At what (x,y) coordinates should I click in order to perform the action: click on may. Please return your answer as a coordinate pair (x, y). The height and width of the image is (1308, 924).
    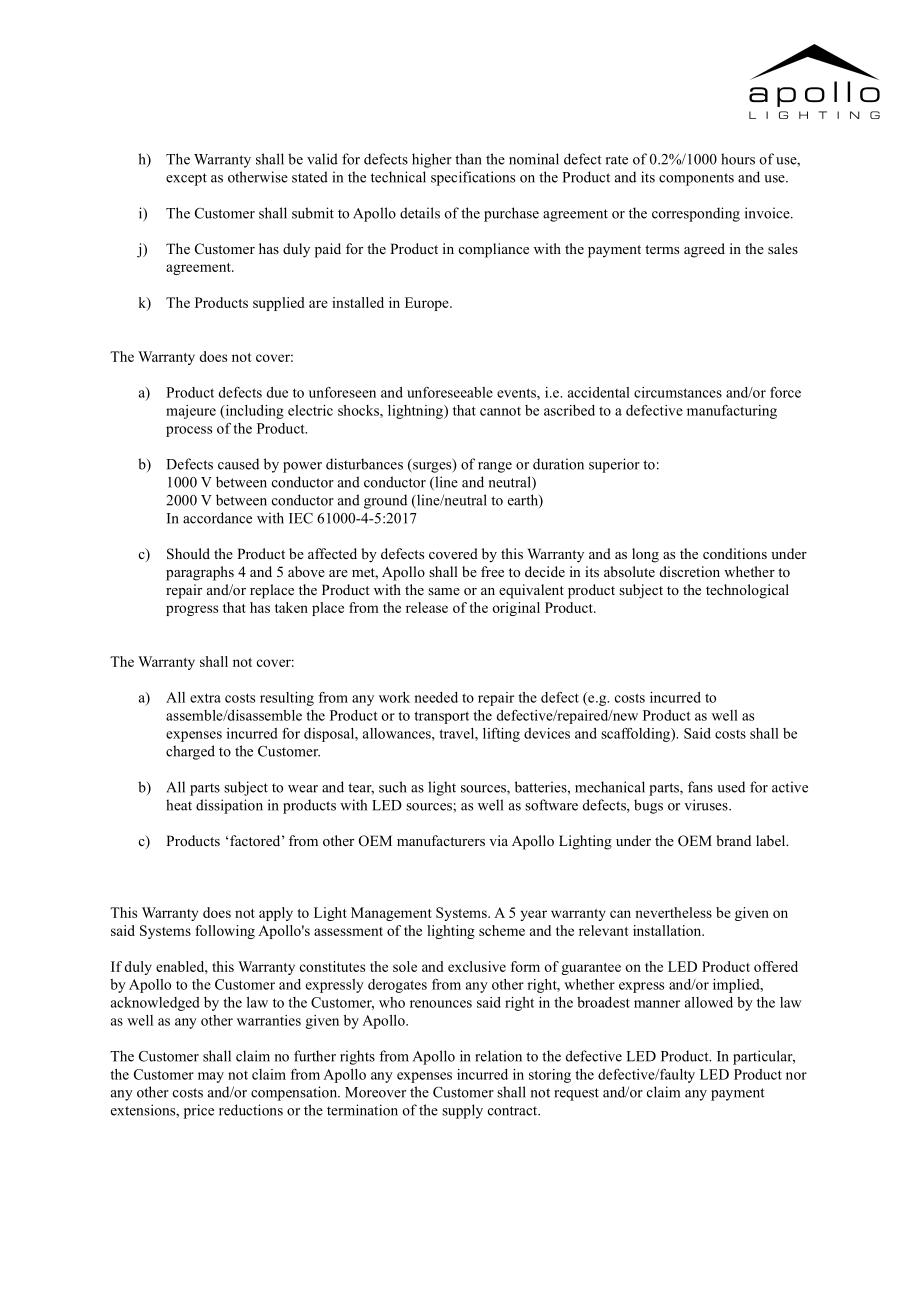
    Looking at the image, I should click on (211, 1077).
